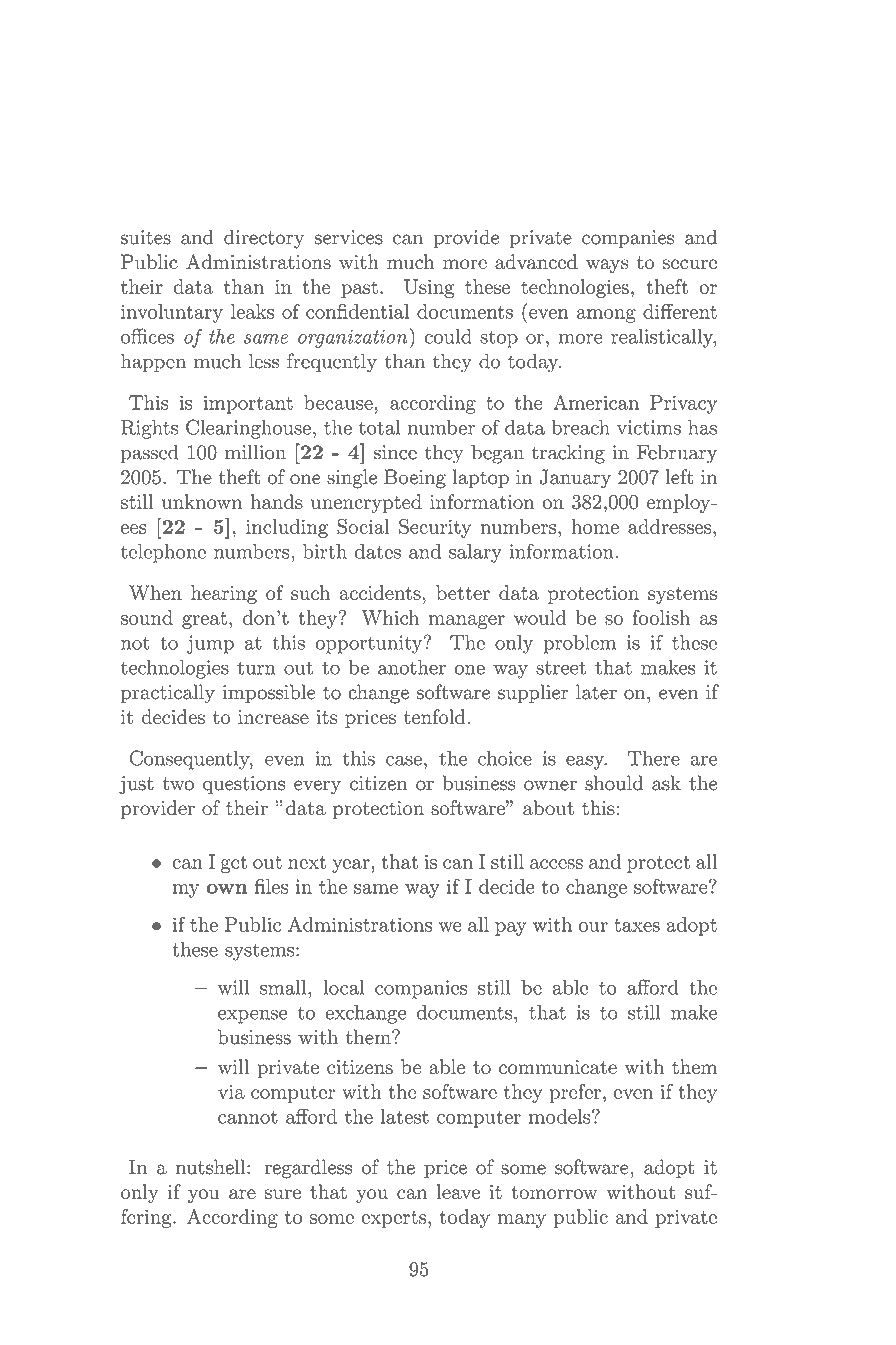 Image resolution: width=896 pixels, height=1345 pixels. What do you see at coordinates (637, 925) in the document?
I see `taxes` at bounding box center [637, 925].
